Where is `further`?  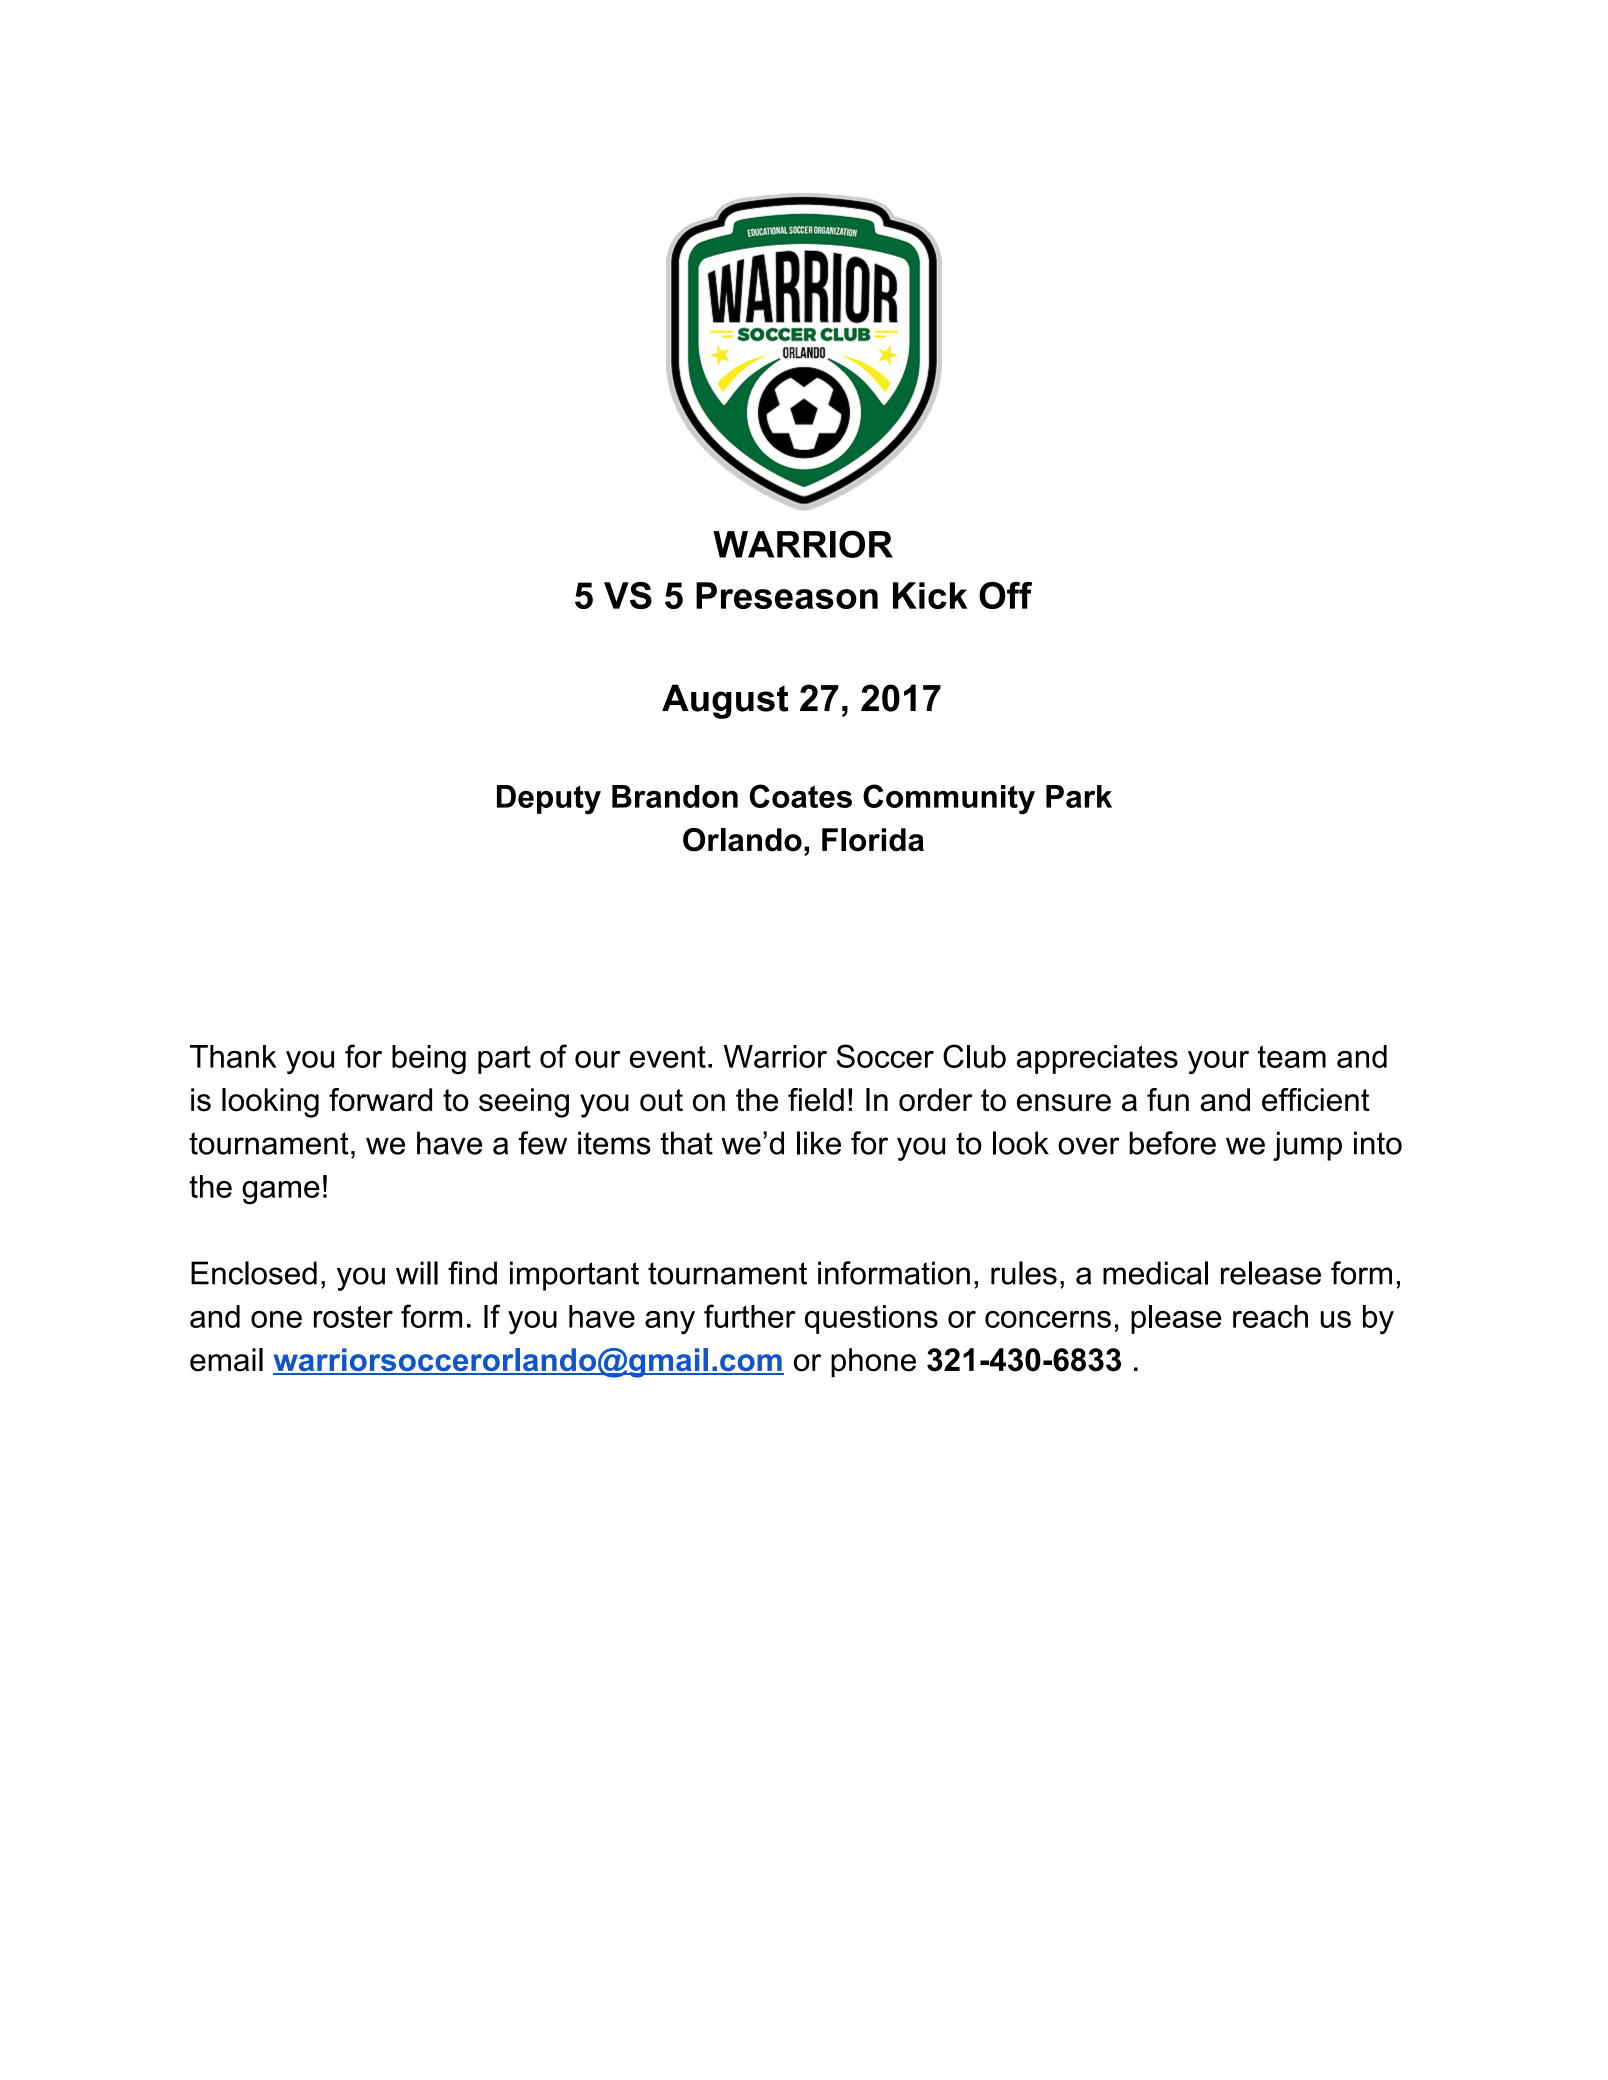 further is located at coordinates (750, 1316).
